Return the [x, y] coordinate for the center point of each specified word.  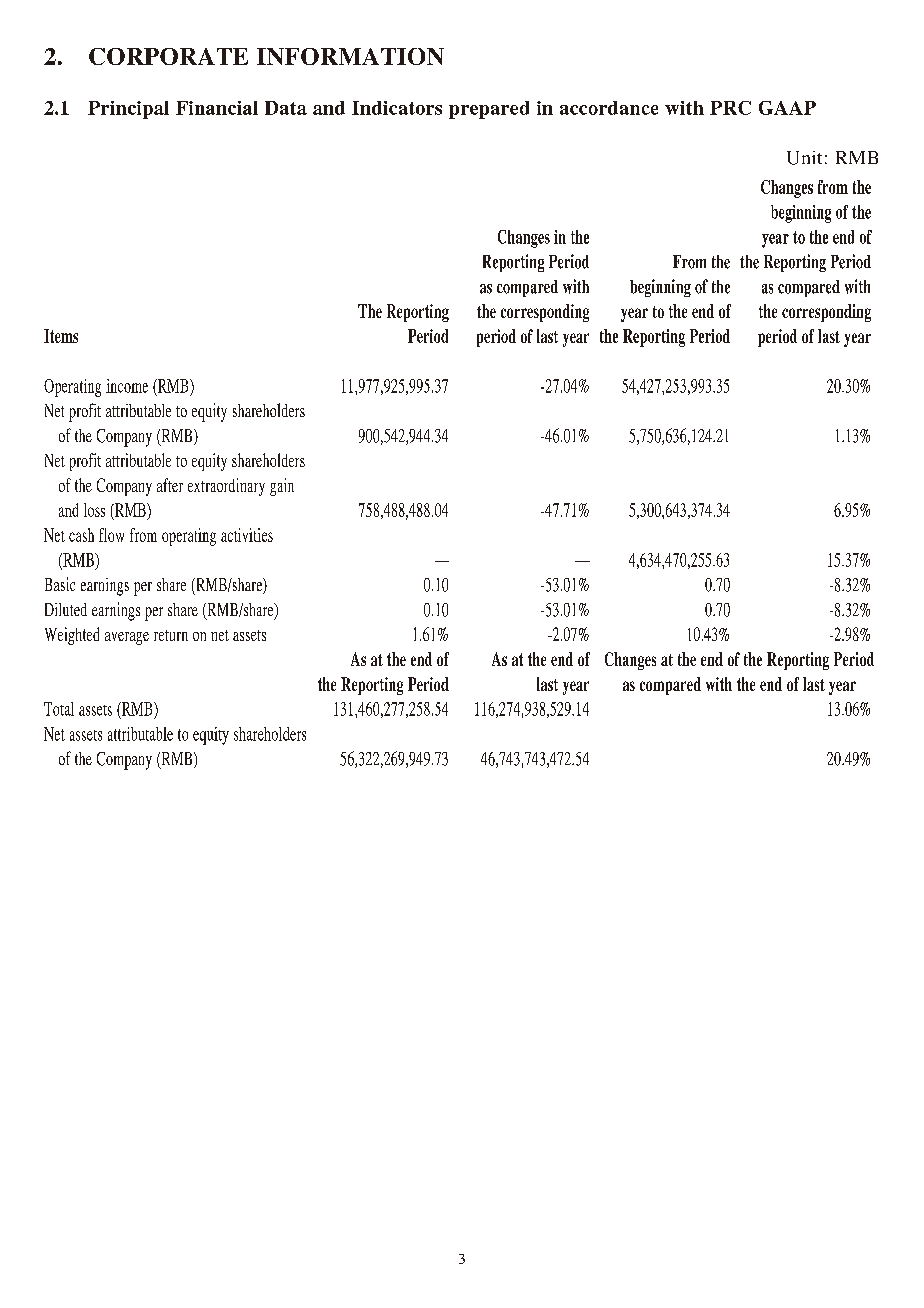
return [171, 635]
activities [247, 535]
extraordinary [226, 487]
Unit [804, 158]
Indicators [397, 108]
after [170, 485]
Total [59, 709]
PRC [730, 108]
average [127, 638]
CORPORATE [168, 56]
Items [61, 336]
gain [282, 487]
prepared [489, 110]
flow [111, 535]
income [127, 386]
